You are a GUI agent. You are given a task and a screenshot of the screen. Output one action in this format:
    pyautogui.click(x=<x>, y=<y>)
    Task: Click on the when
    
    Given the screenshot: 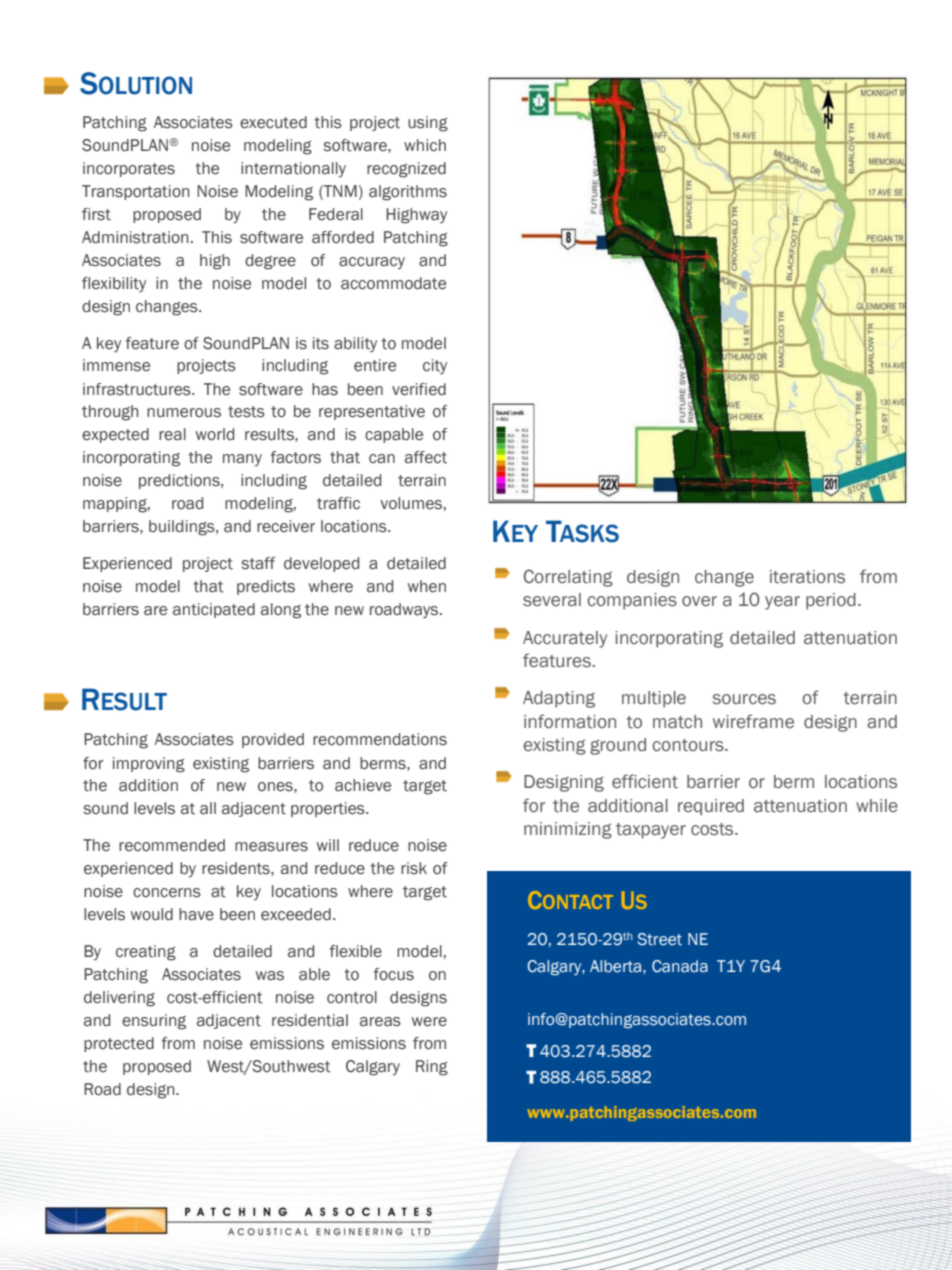 What is the action you would take?
    pyautogui.click(x=427, y=586)
